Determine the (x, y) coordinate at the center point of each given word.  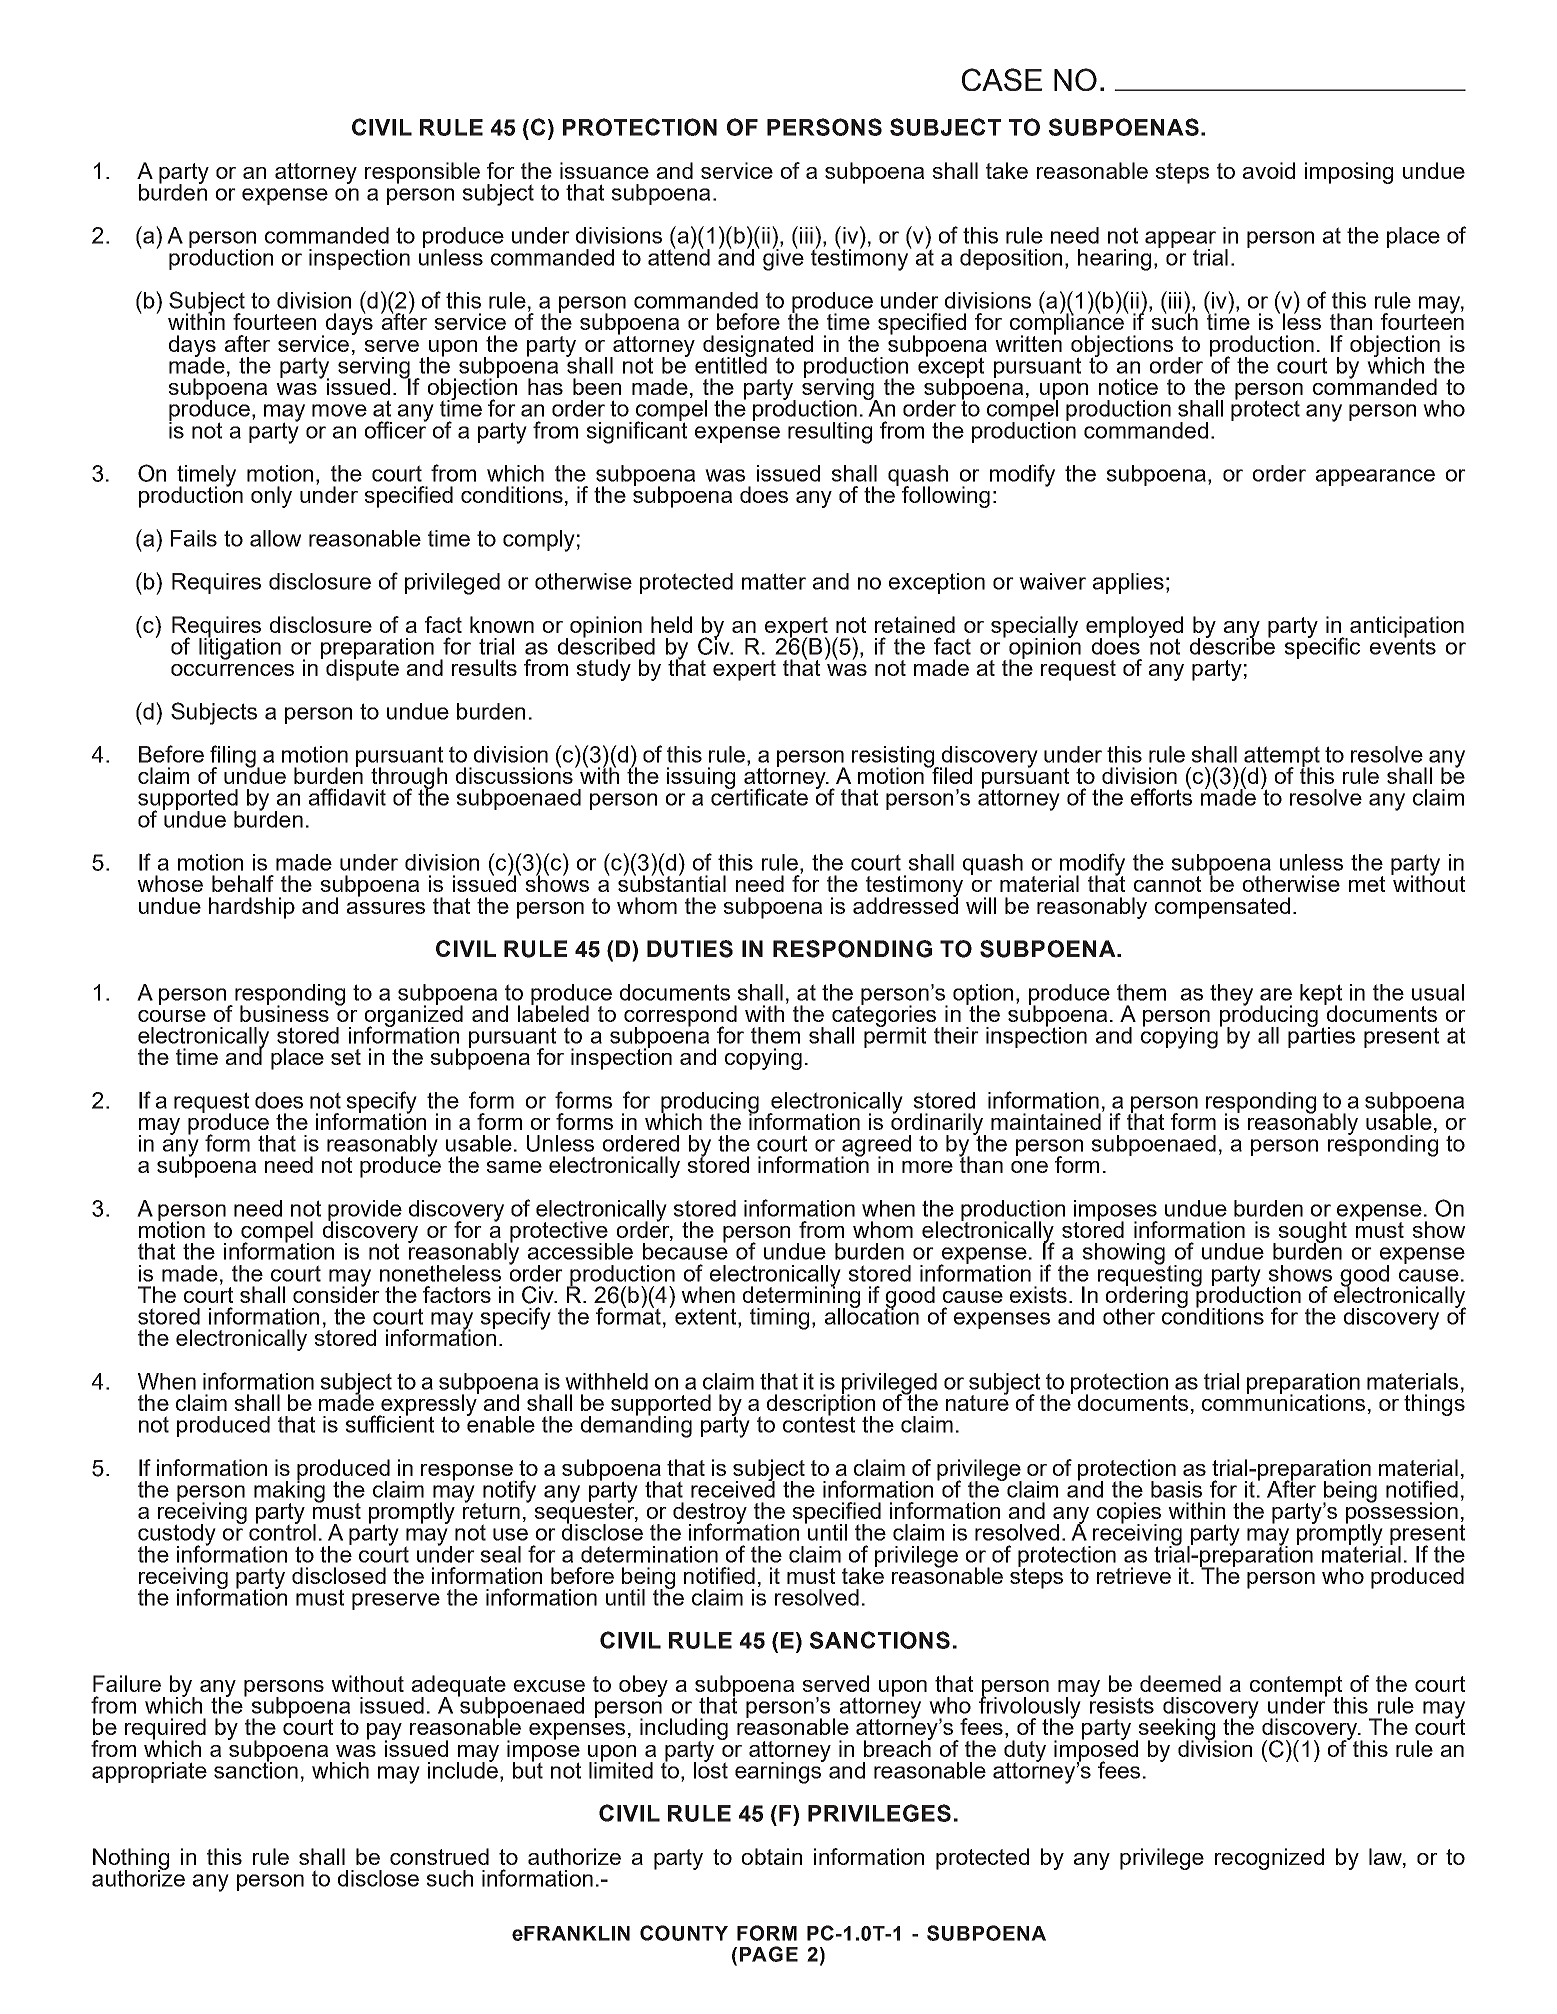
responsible (422, 173)
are (1276, 994)
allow (275, 538)
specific (1322, 647)
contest (819, 1423)
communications (1283, 1401)
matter (774, 581)
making (289, 1491)
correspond (680, 1017)
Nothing (131, 1860)
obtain (772, 1856)
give (783, 259)
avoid (1269, 170)
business (284, 1012)
